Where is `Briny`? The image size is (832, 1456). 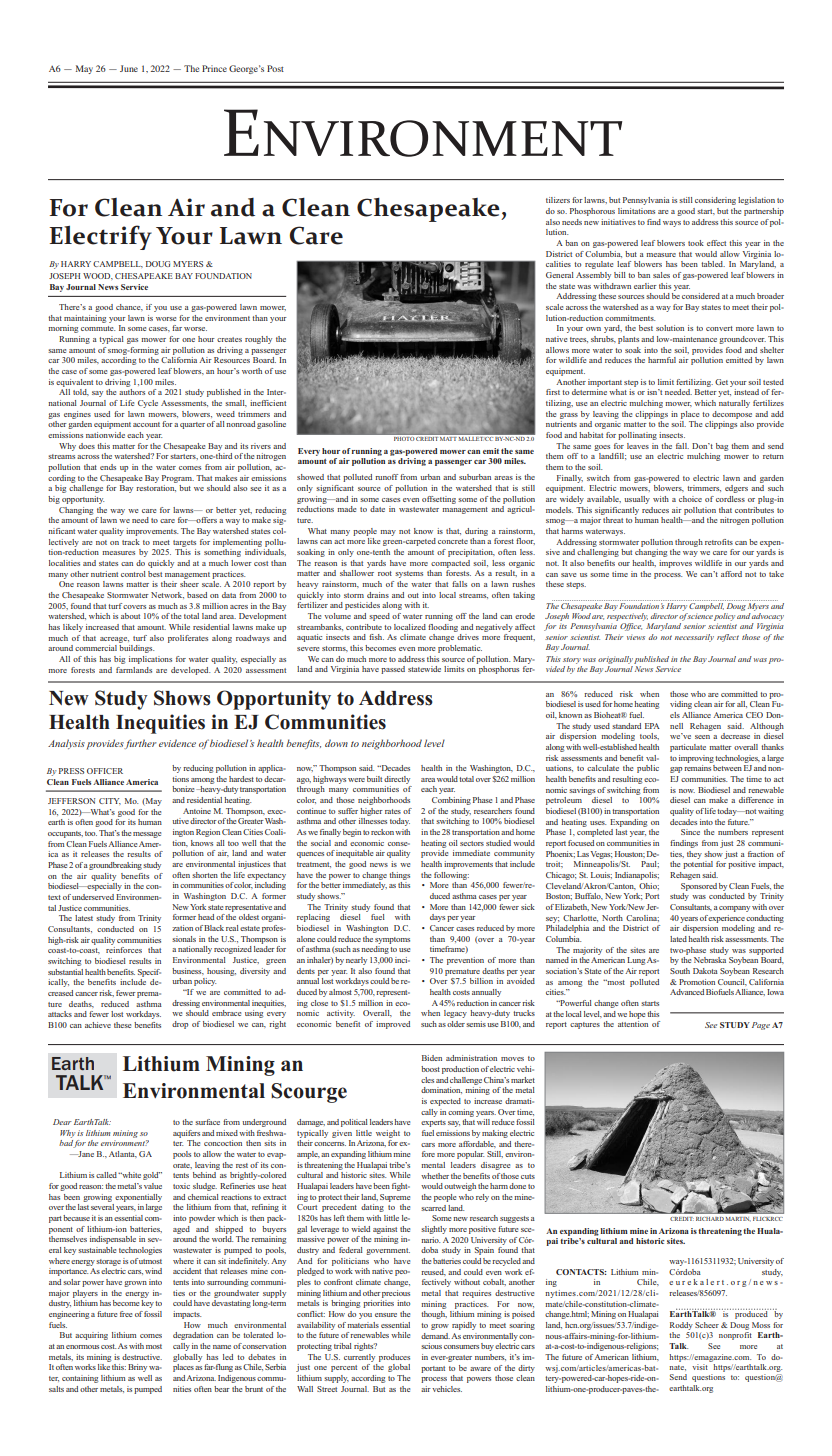
Briny is located at coordinates (137, 1368).
